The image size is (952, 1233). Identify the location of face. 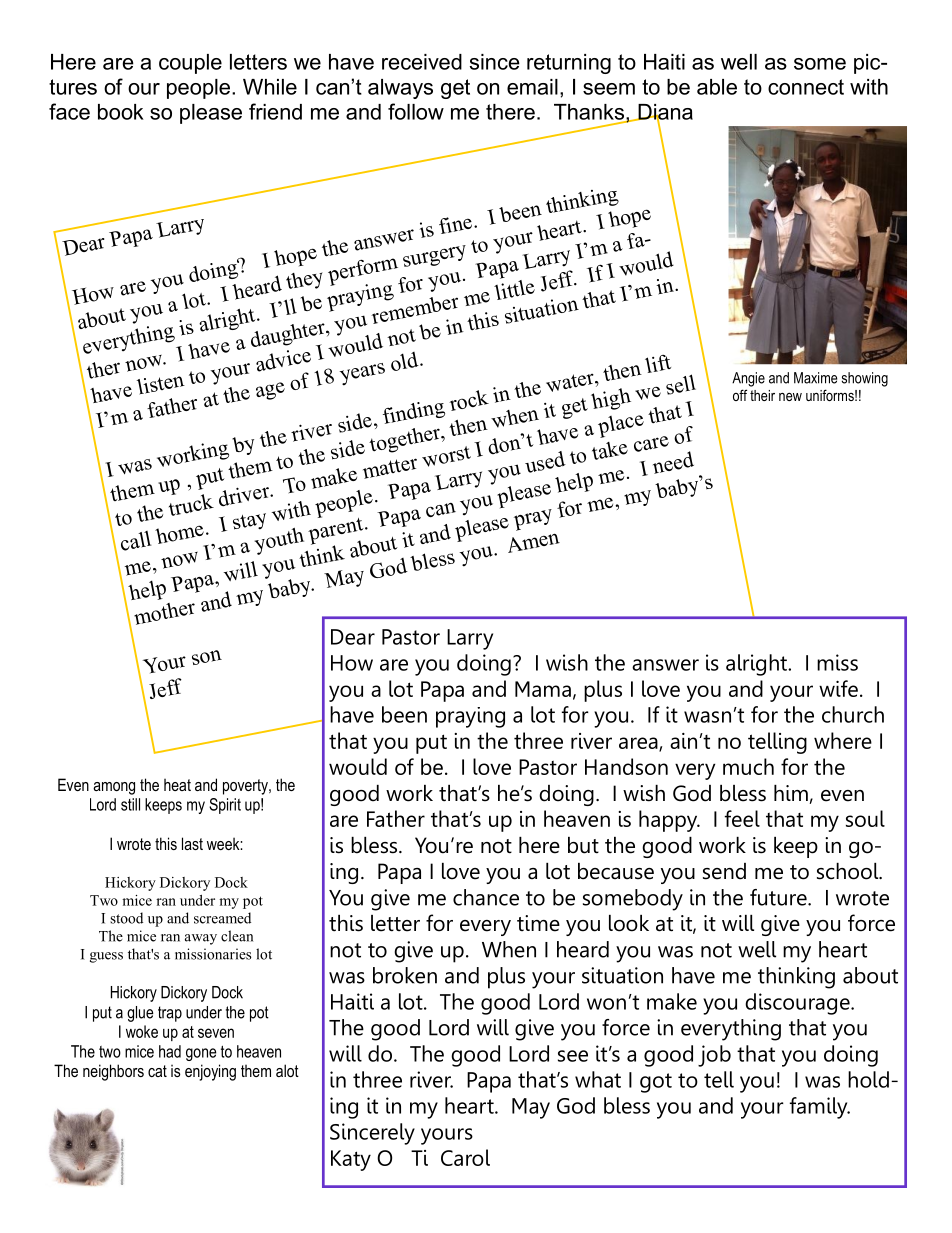
(69, 111).
